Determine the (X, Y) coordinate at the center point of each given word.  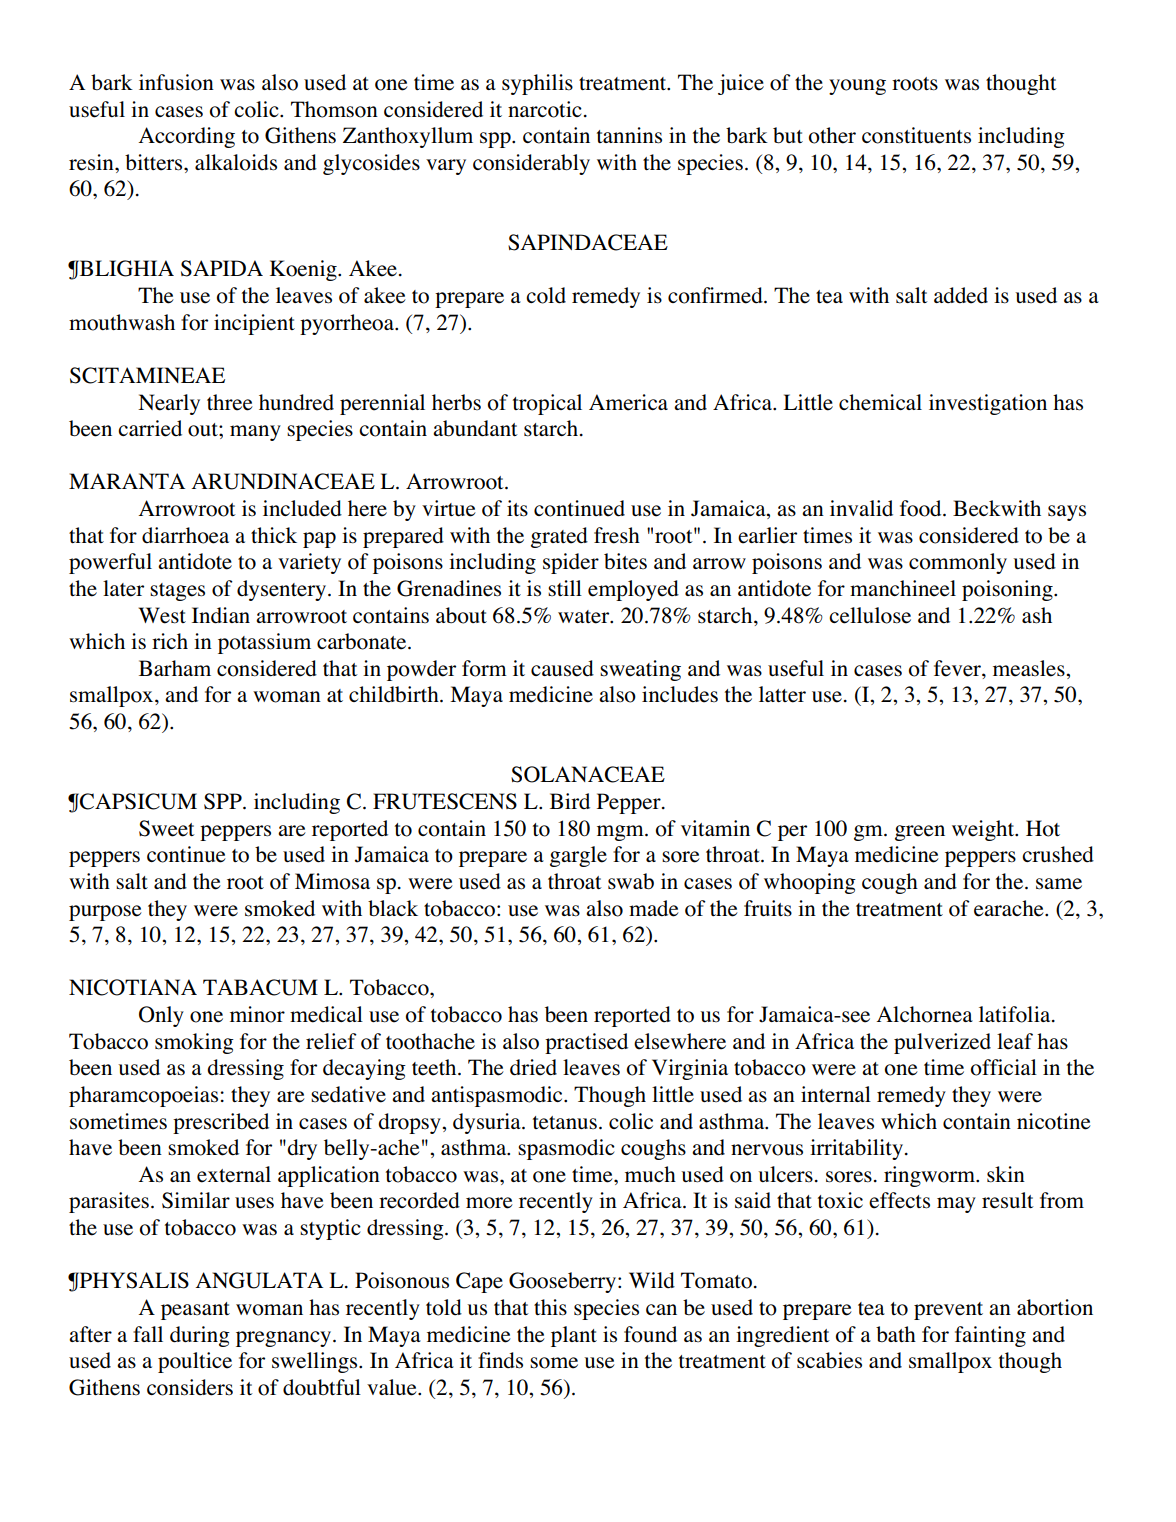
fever (958, 668)
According (187, 137)
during (200, 1336)
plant (574, 1336)
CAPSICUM (137, 801)
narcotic (545, 109)
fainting (990, 1336)
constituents (916, 135)
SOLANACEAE (588, 774)
